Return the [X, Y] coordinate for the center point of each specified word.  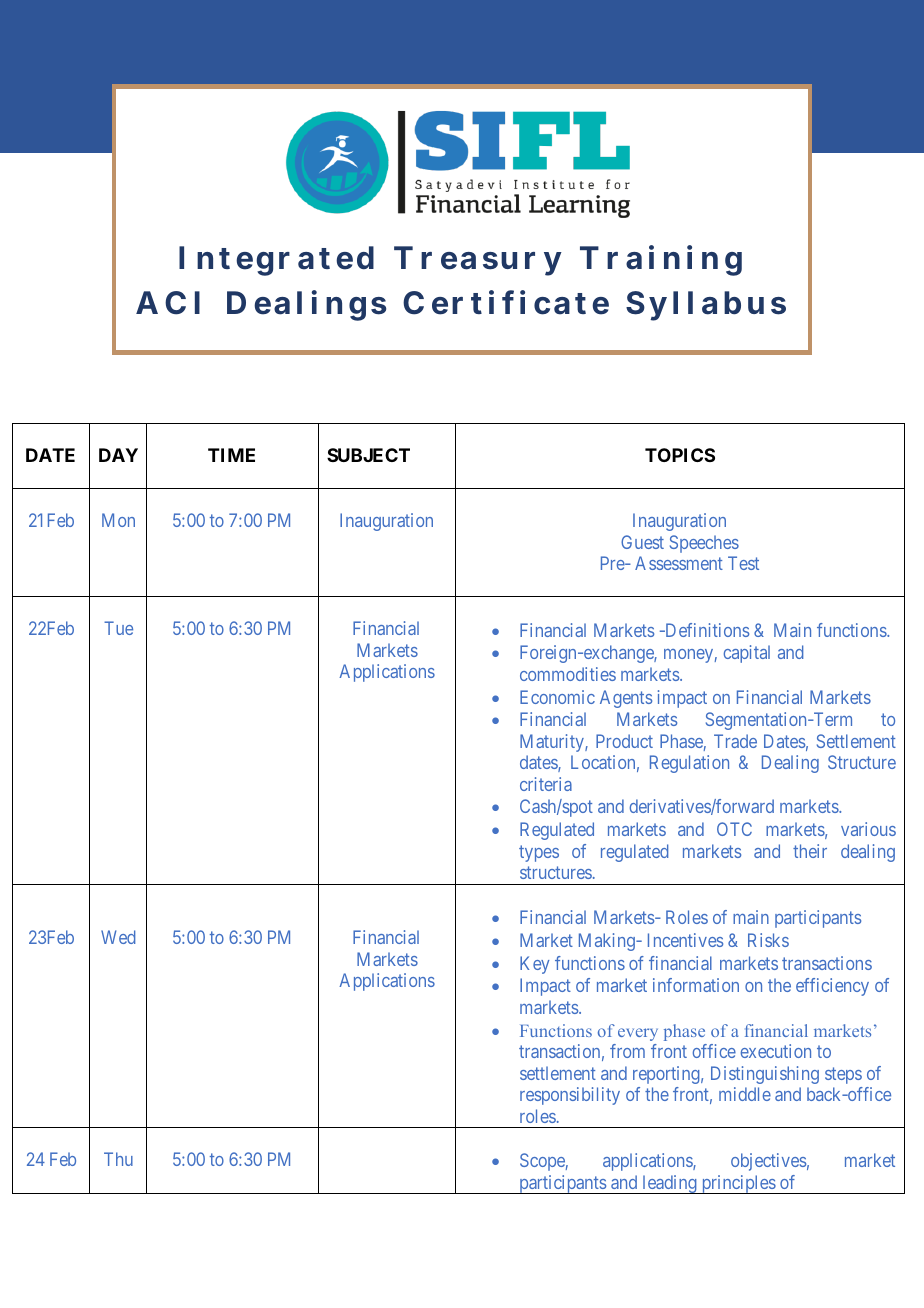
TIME [231, 455]
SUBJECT [368, 455]
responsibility [570, 1096]
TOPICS [680, 455]
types [539, 853]
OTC [734, 829]
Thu [118, 1159]
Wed [118, 937]
